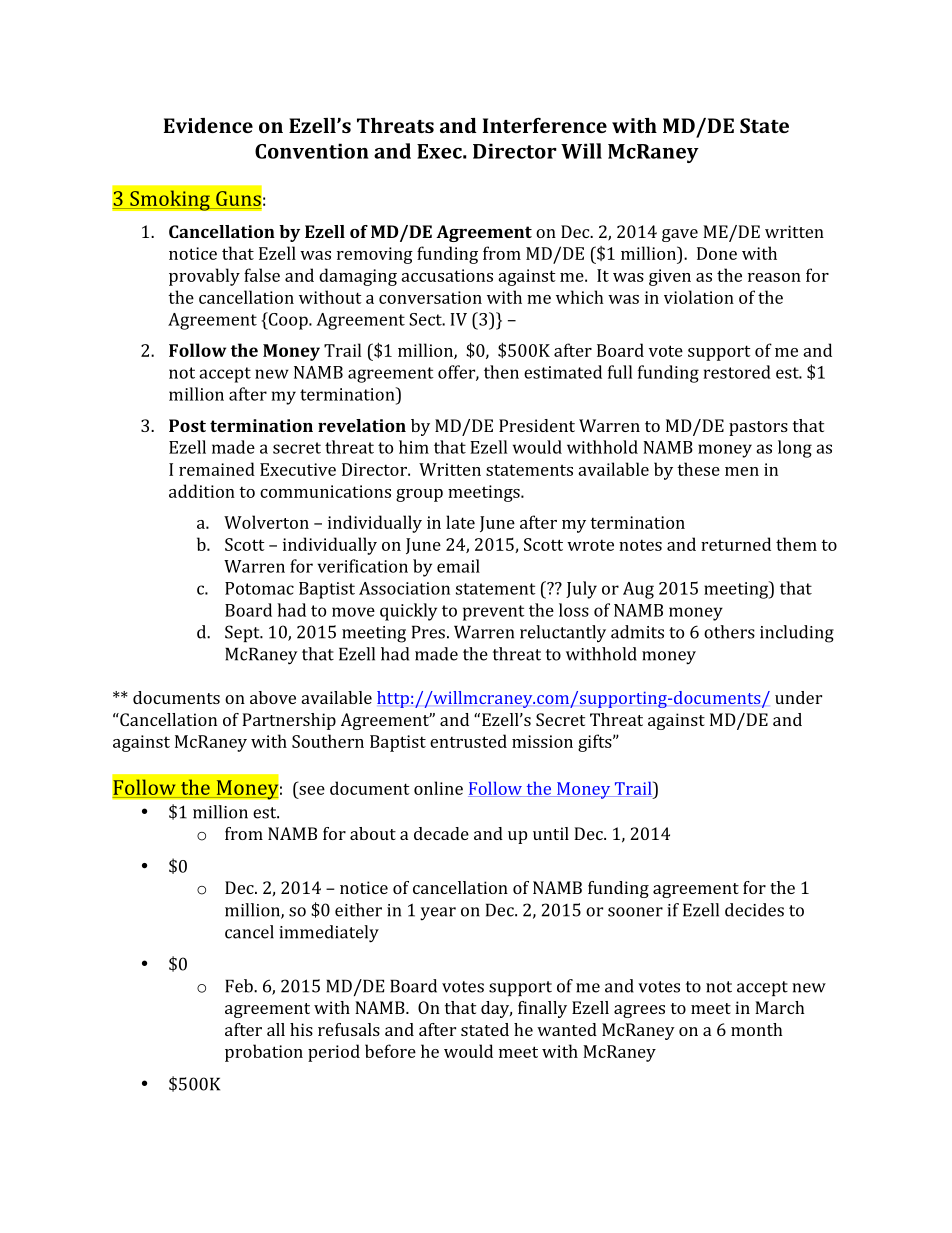 This image has height=1233, width=952. Describe the element at coordinates (798, 697) in the image. I see `under` at that location.
